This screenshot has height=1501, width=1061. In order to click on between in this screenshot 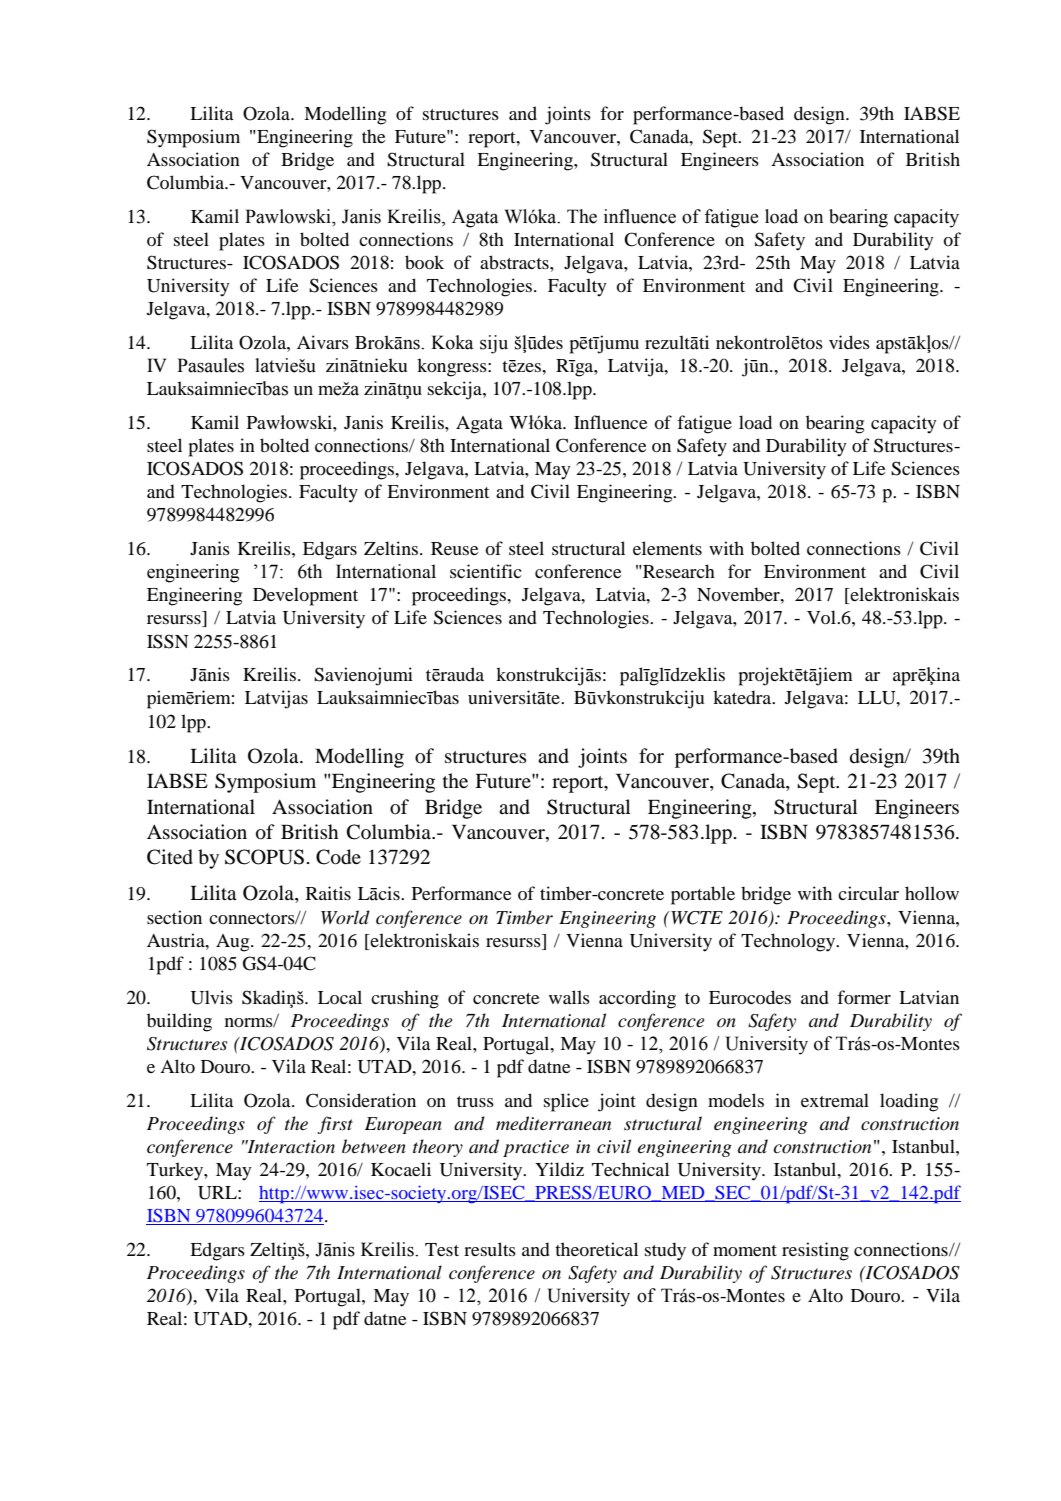, I will do `click(374, 1146)`.
